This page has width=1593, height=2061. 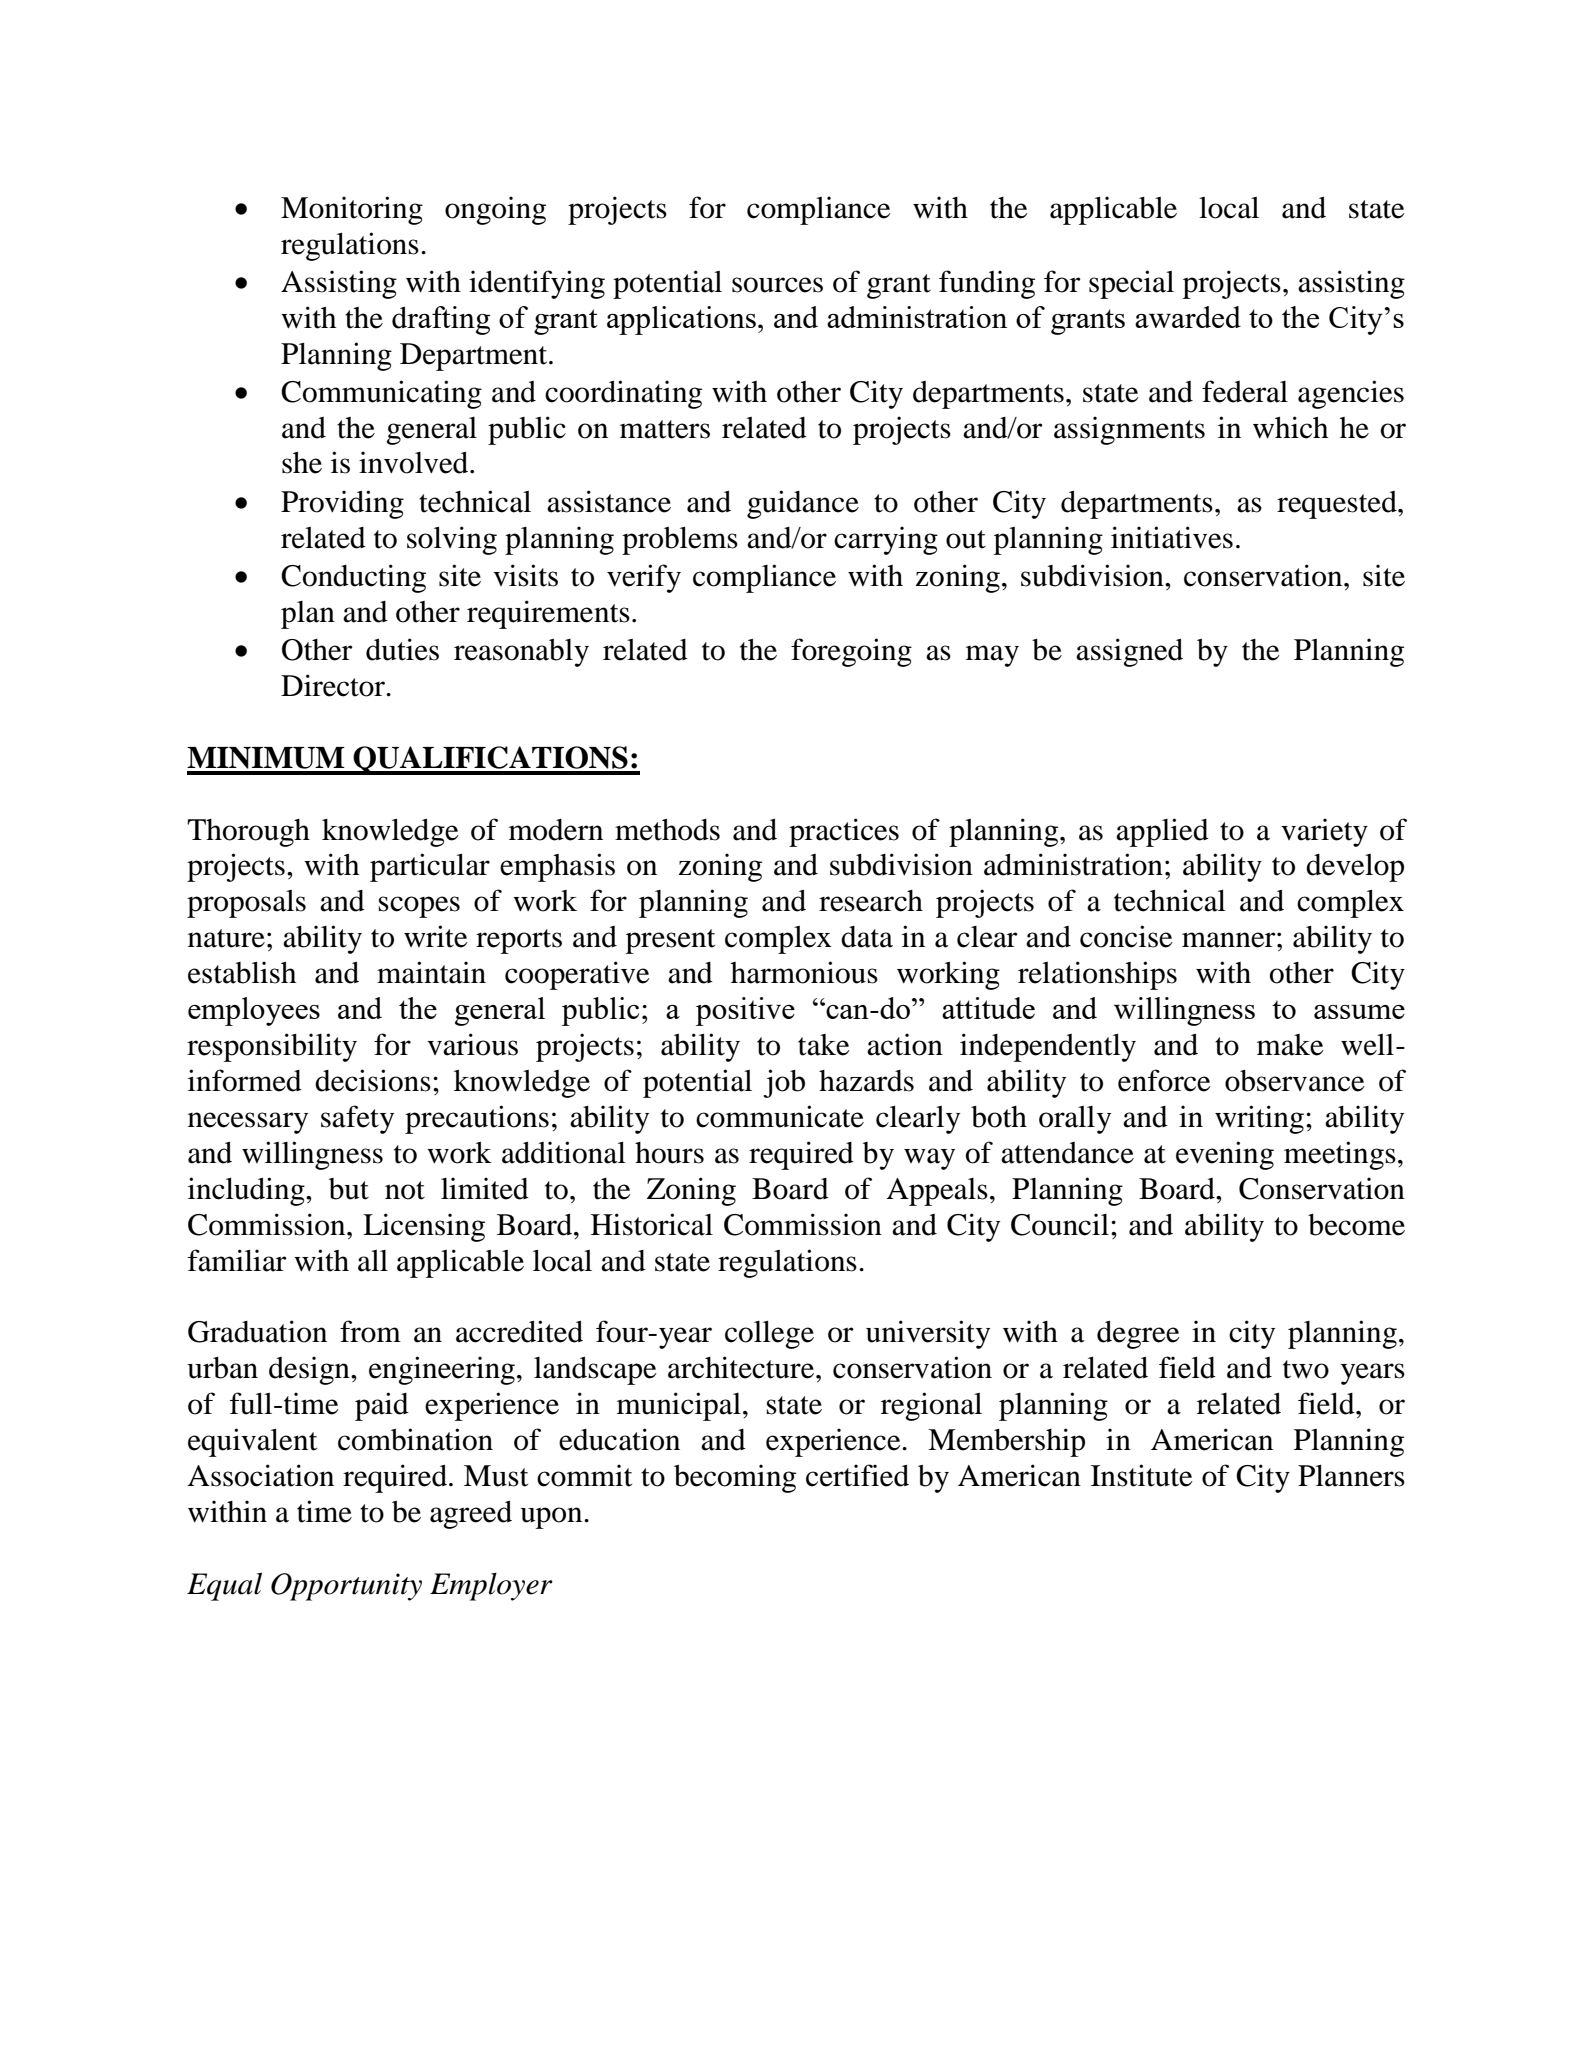 What do you see at coordinates (824, 1045) in the page?
I see `take` at bounding box center [824, 1045].
